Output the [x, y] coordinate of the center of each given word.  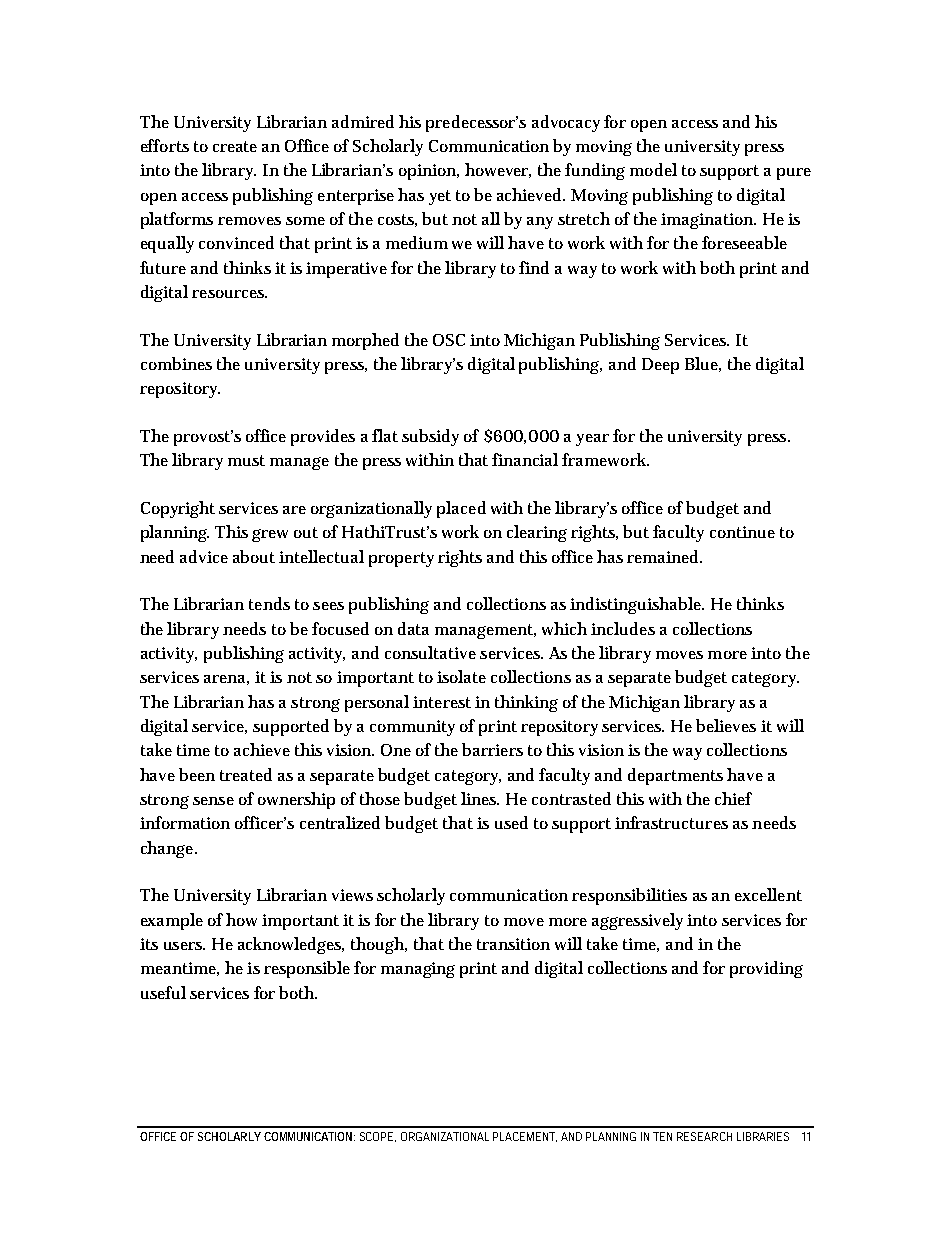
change [168, 849]
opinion [428, 172]
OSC [449, 340]
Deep [660, 366]
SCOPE [376, 1136]
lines [479, 798]
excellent [768, 894]
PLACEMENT [524, 1136]
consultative [430, 652]
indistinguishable [636, 605]
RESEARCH [704, 1136]
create [235, 146]
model [653, 169]
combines [176, 363]
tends [269, 603]
